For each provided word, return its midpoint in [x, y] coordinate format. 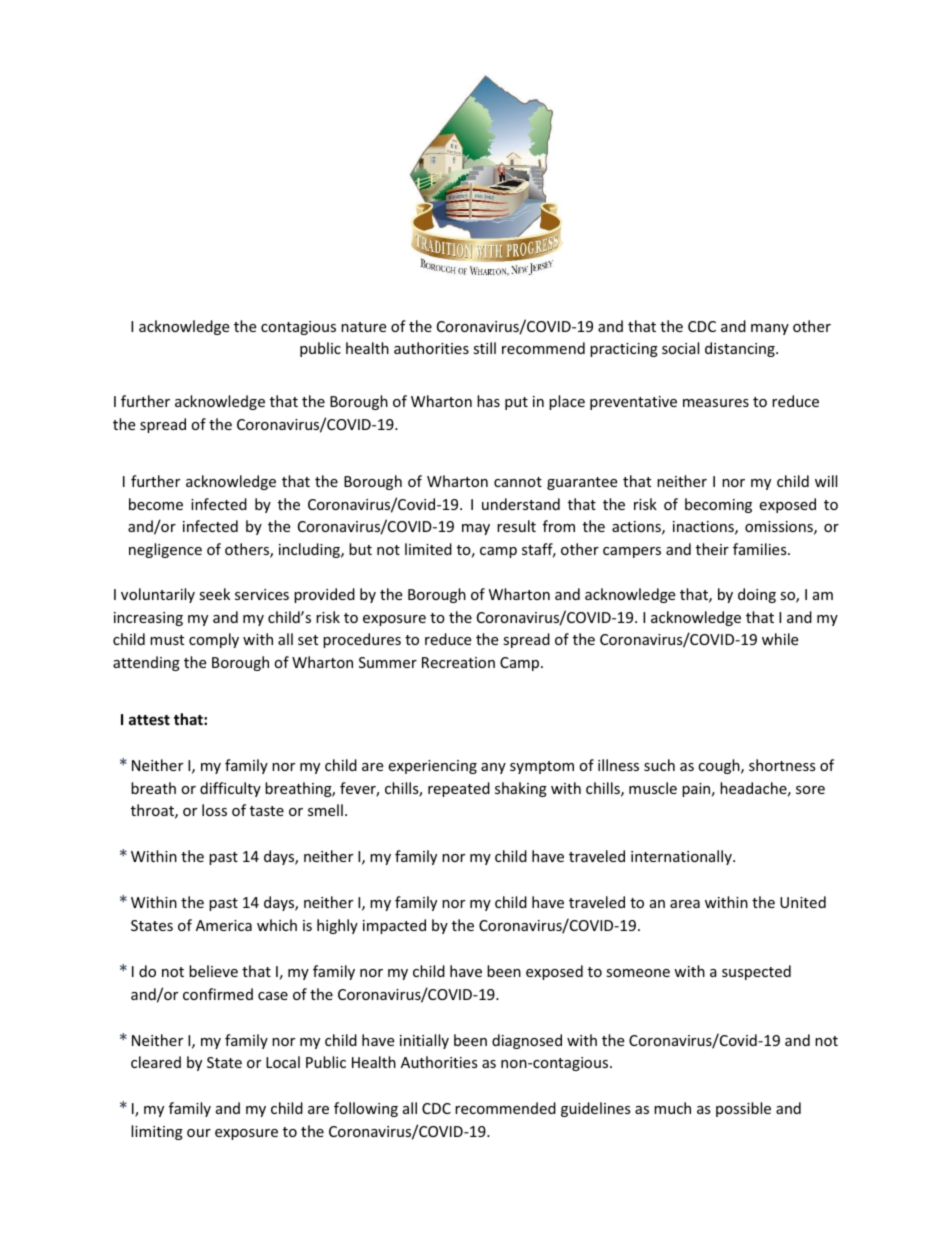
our [199, 1133]
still [484, 348]
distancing [741, 349]
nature [363, 327]
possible [743, 1109]
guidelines [596, 1109]
